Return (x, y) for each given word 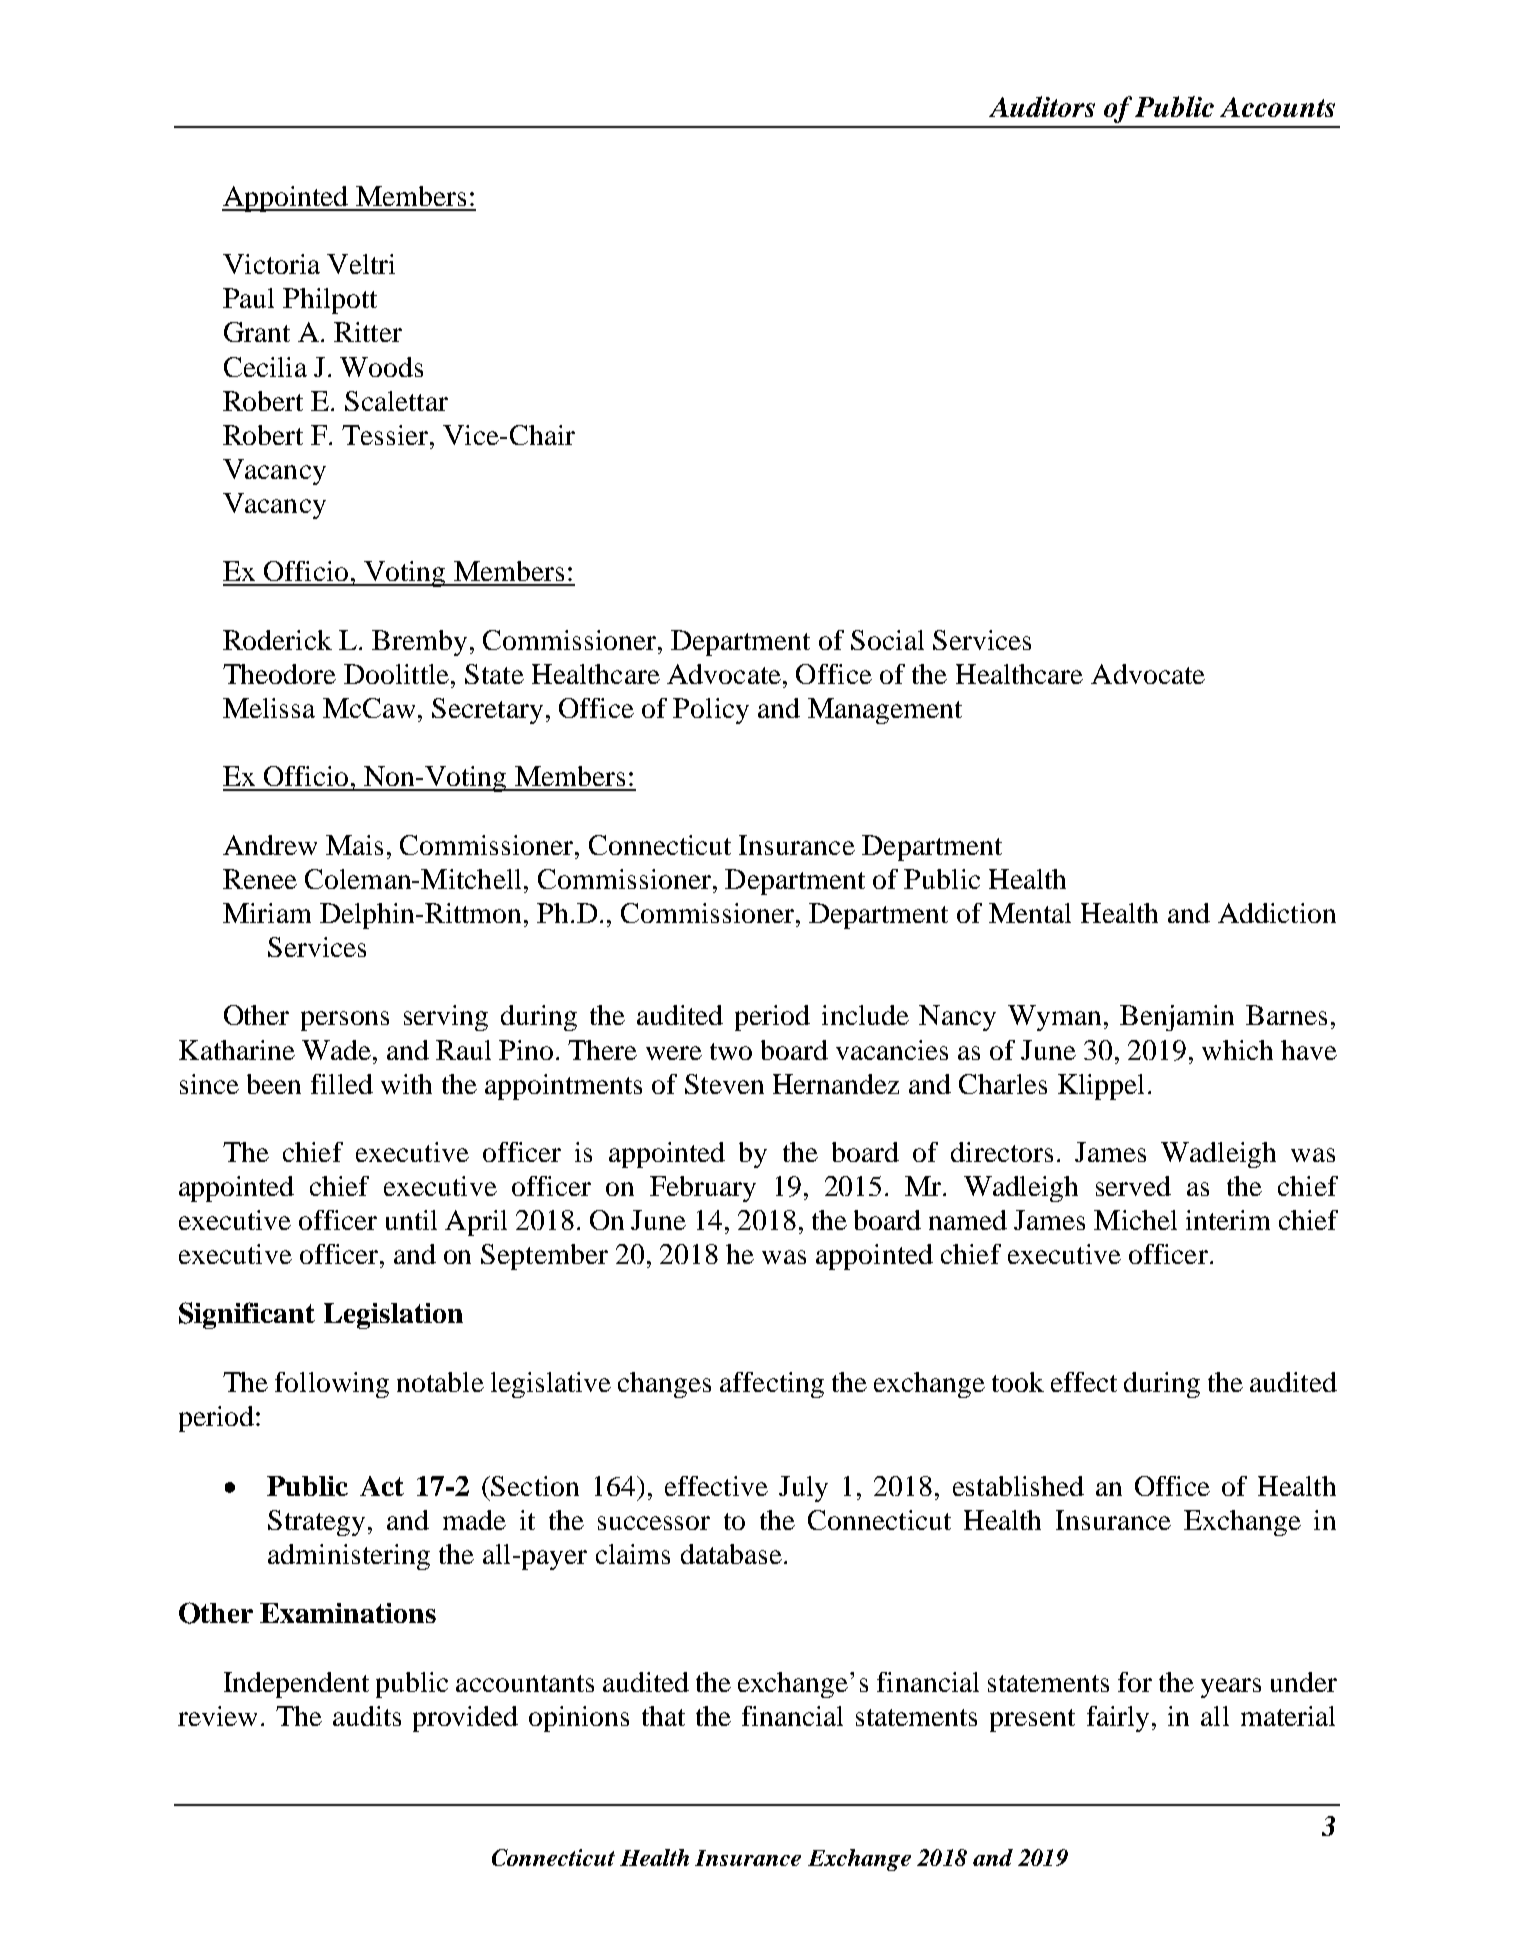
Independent (296, 1685)
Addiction (1277, 913)
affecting (772, 1385)
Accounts (1277, 107)
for (1135, 1682)
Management (885, 711)
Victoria (271, 264)
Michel (1135, 1220)
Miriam (267, 913)
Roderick (277, 640)
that (663, 1716)
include (865, 1015)
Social (887, 640)
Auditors (1042, 106)
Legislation (393, 1316)
